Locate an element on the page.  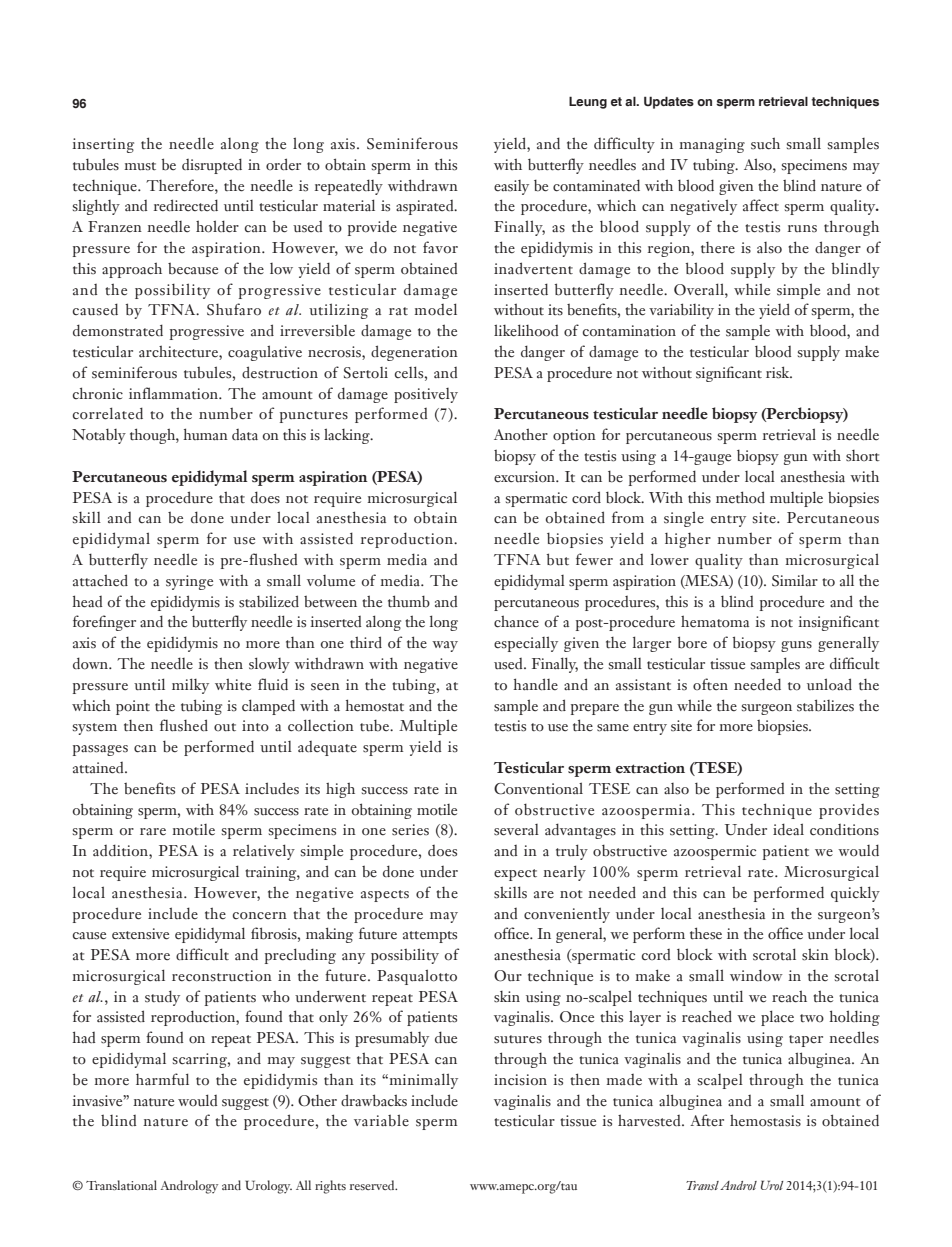
hemostasis is located at coordinates (765, 1120).
